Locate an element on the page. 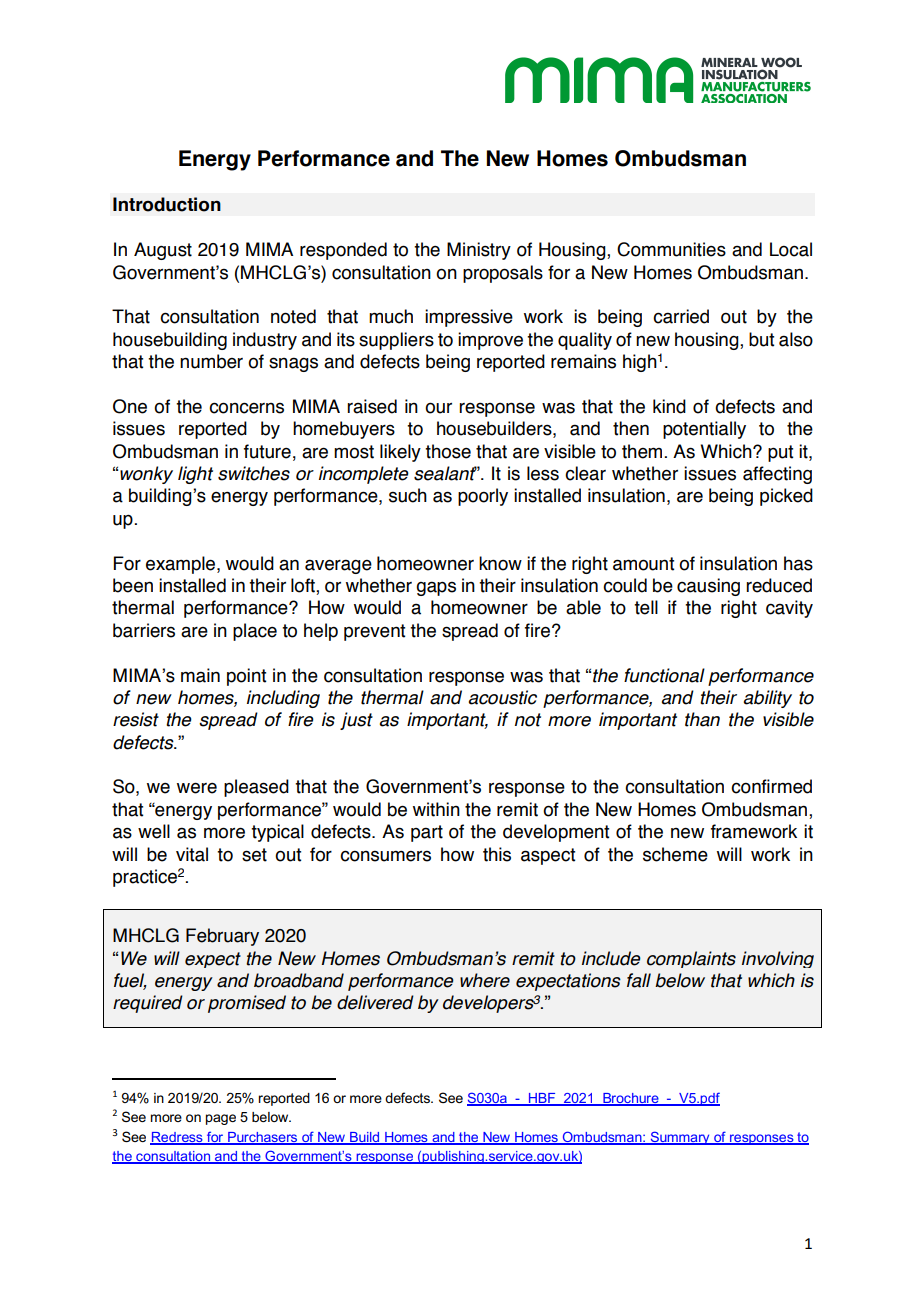 The width and height of the image is (924, 1308). scheme is located at coordinates (675, 854).
